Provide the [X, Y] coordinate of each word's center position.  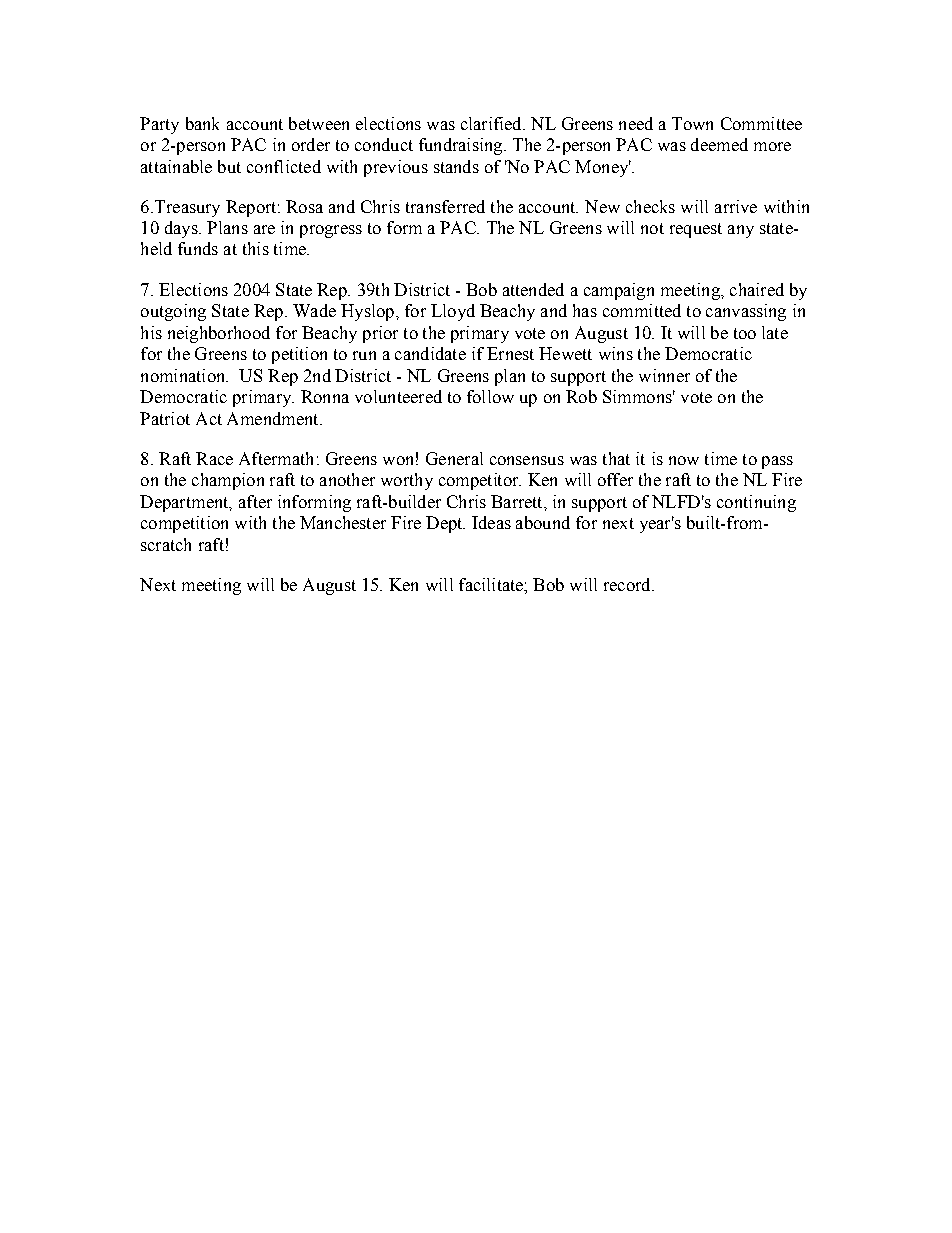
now [684, 460]
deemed [719, 144]
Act [209, 418]
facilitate [492, 584]
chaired [757, 289]
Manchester [343, 522]
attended [533, 289]
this [256, 248]
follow [490, 396]
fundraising [462, 146]
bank [202, 123]
